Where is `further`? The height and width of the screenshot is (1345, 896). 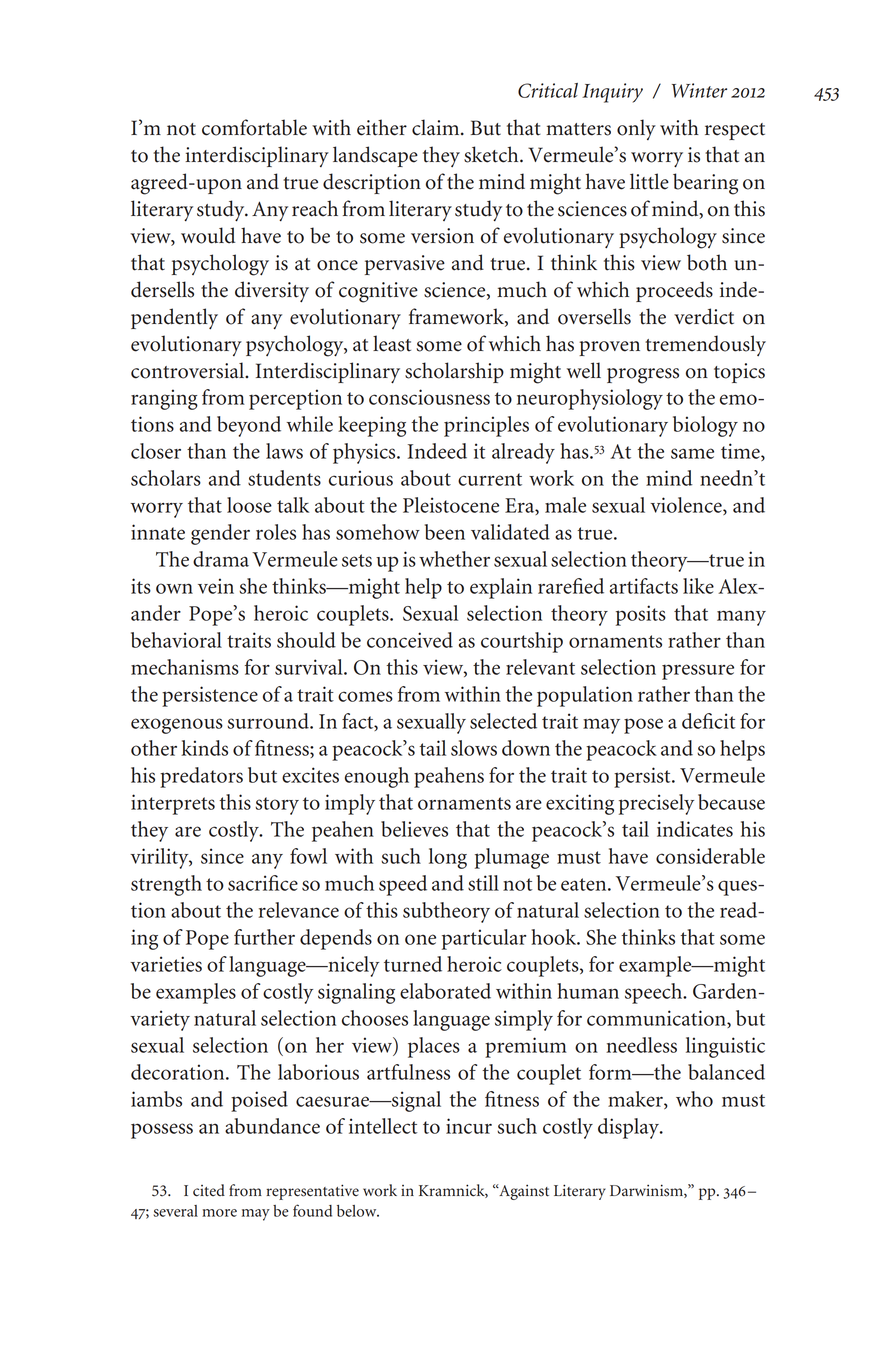 further is located at coordinates (264, 937).
